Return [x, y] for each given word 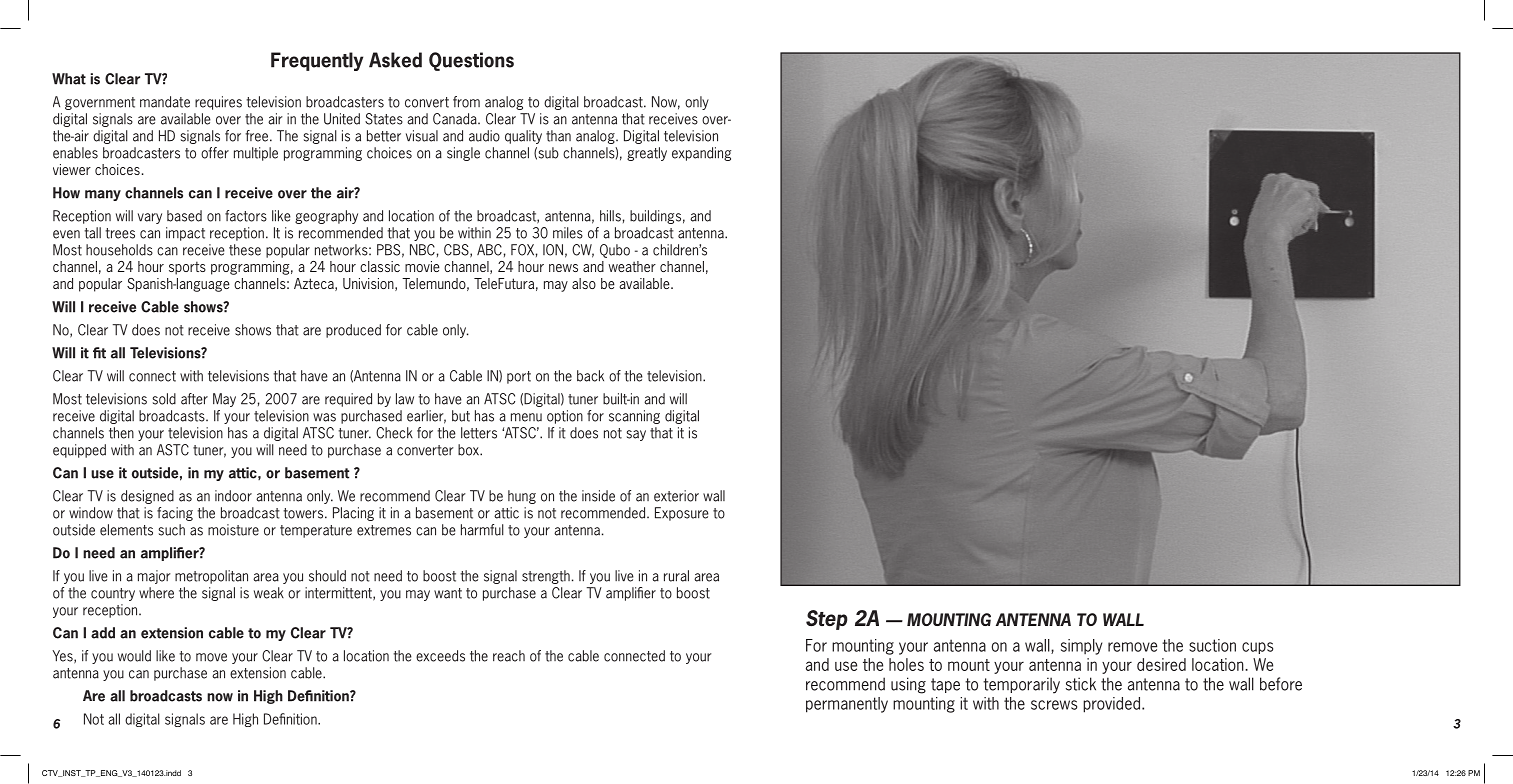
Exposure [682, 514]
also [584, 283]
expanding [701, 154]
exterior [676, 496]
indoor [233, 496]
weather [632, 266]
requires [218, 103]
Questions [471, 61]
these [245, 250]
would [134, 656]
